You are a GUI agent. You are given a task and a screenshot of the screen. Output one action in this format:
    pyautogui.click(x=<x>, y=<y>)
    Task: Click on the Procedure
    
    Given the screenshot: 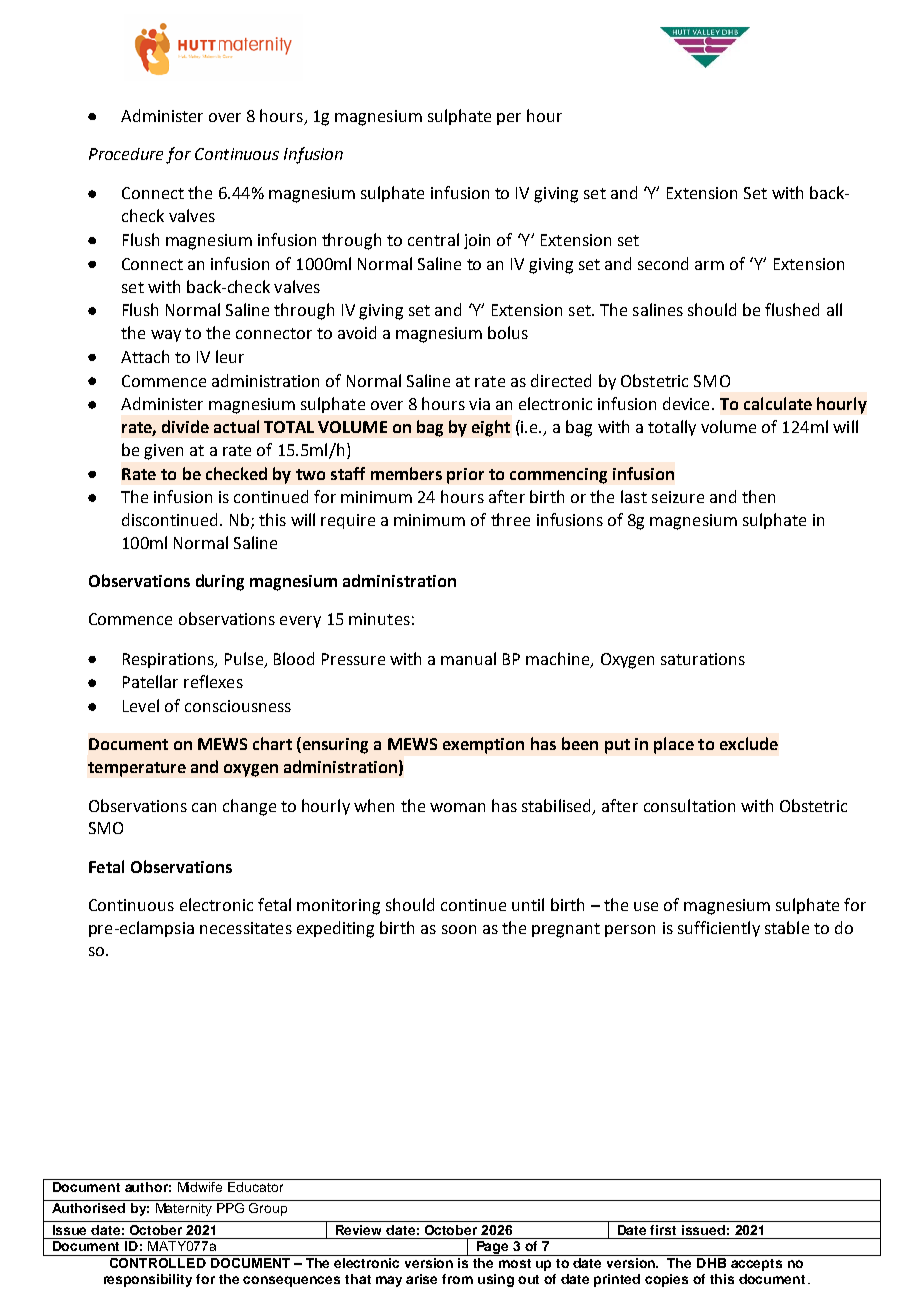 What is the action you would take?
    pyautogui.click(x=126, y=154)
